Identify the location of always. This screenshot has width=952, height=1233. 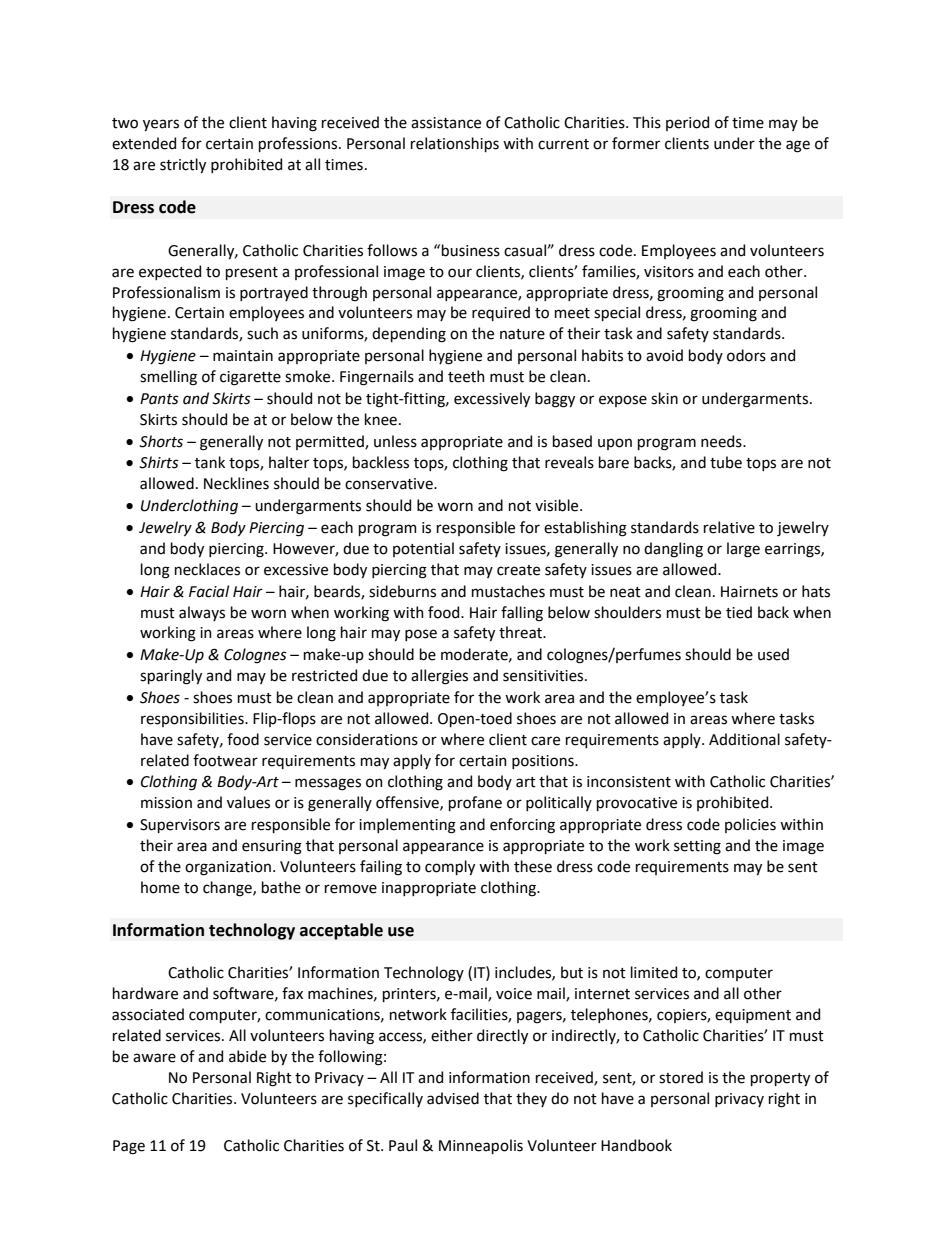
(202, 613).
